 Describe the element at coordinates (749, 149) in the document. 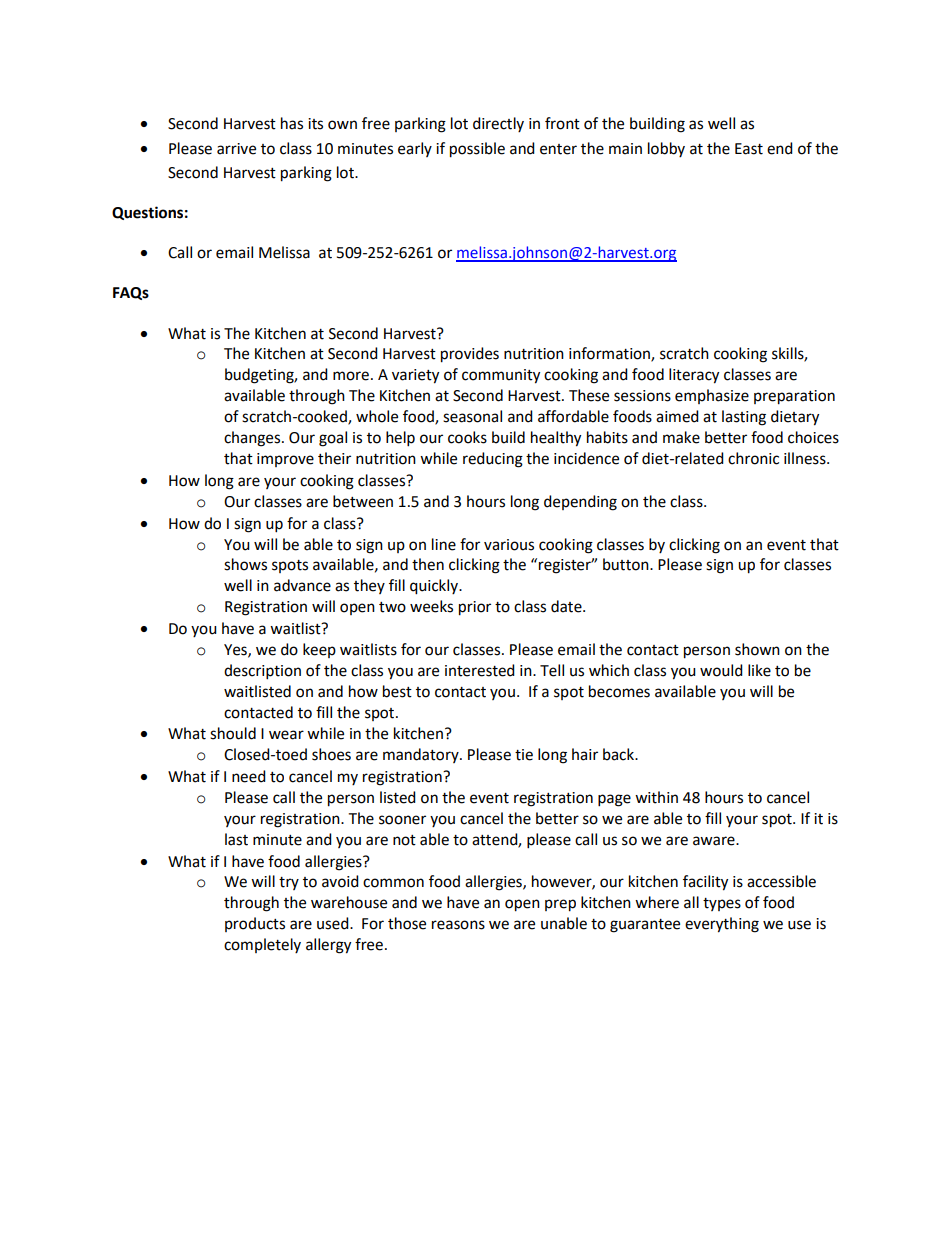

I see `East` at that location.
